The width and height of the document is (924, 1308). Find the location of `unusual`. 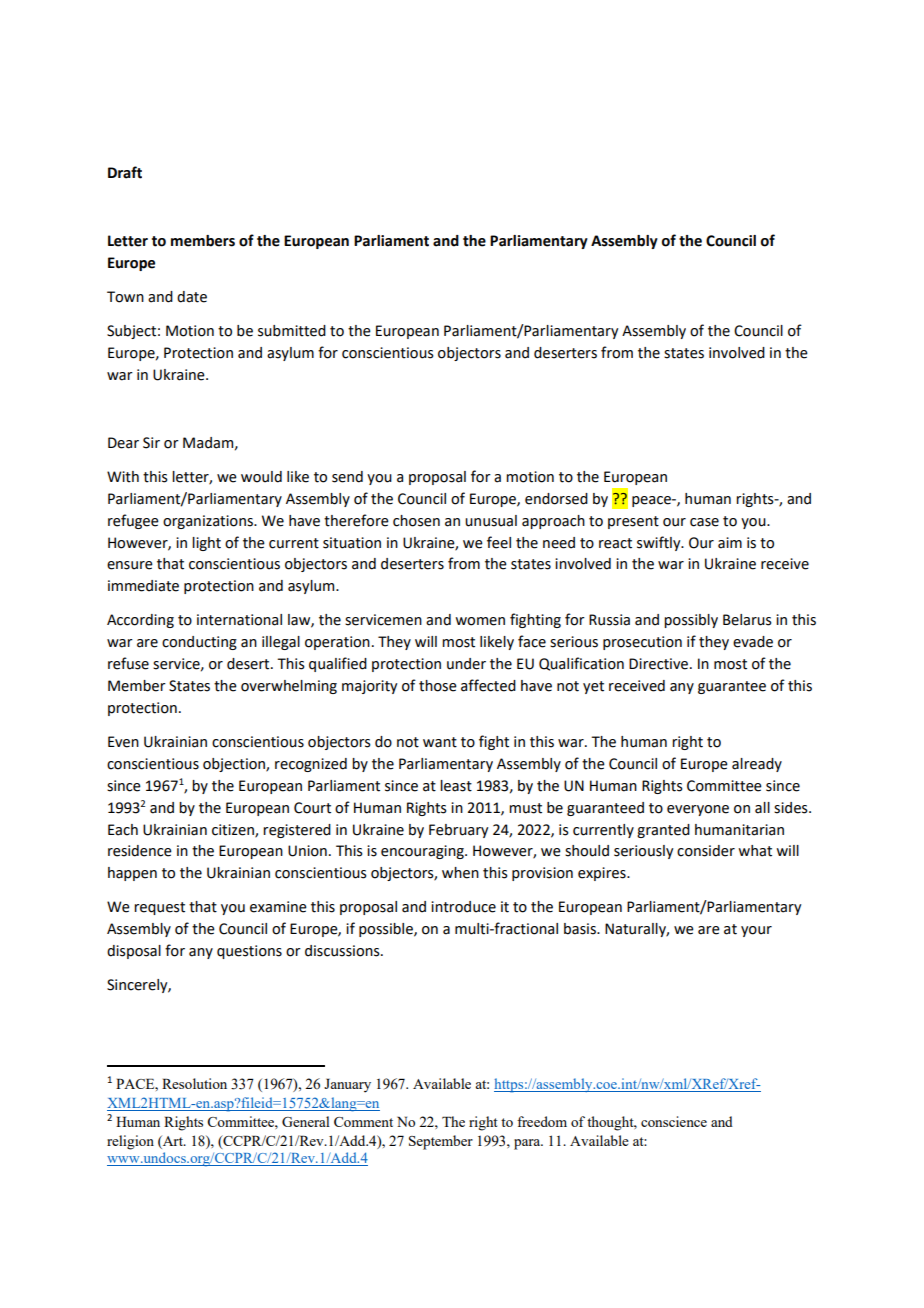

unusual is located at coordinates (491, 521).
